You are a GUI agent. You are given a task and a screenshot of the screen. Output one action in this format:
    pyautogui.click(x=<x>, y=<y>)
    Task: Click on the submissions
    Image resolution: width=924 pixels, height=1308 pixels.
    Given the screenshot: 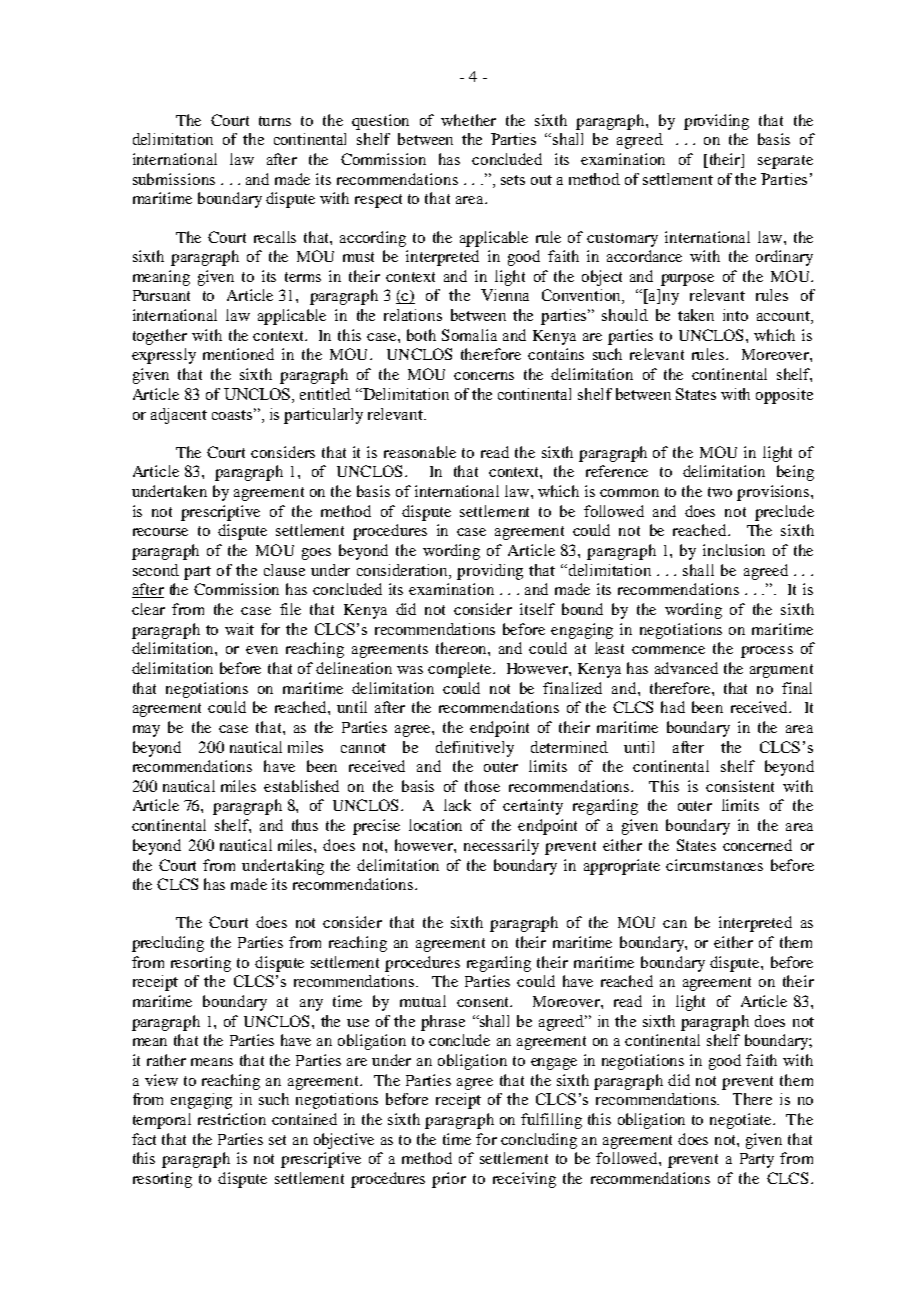 What is the action you would take?
    pyautogui.click(x=174, y=179)
